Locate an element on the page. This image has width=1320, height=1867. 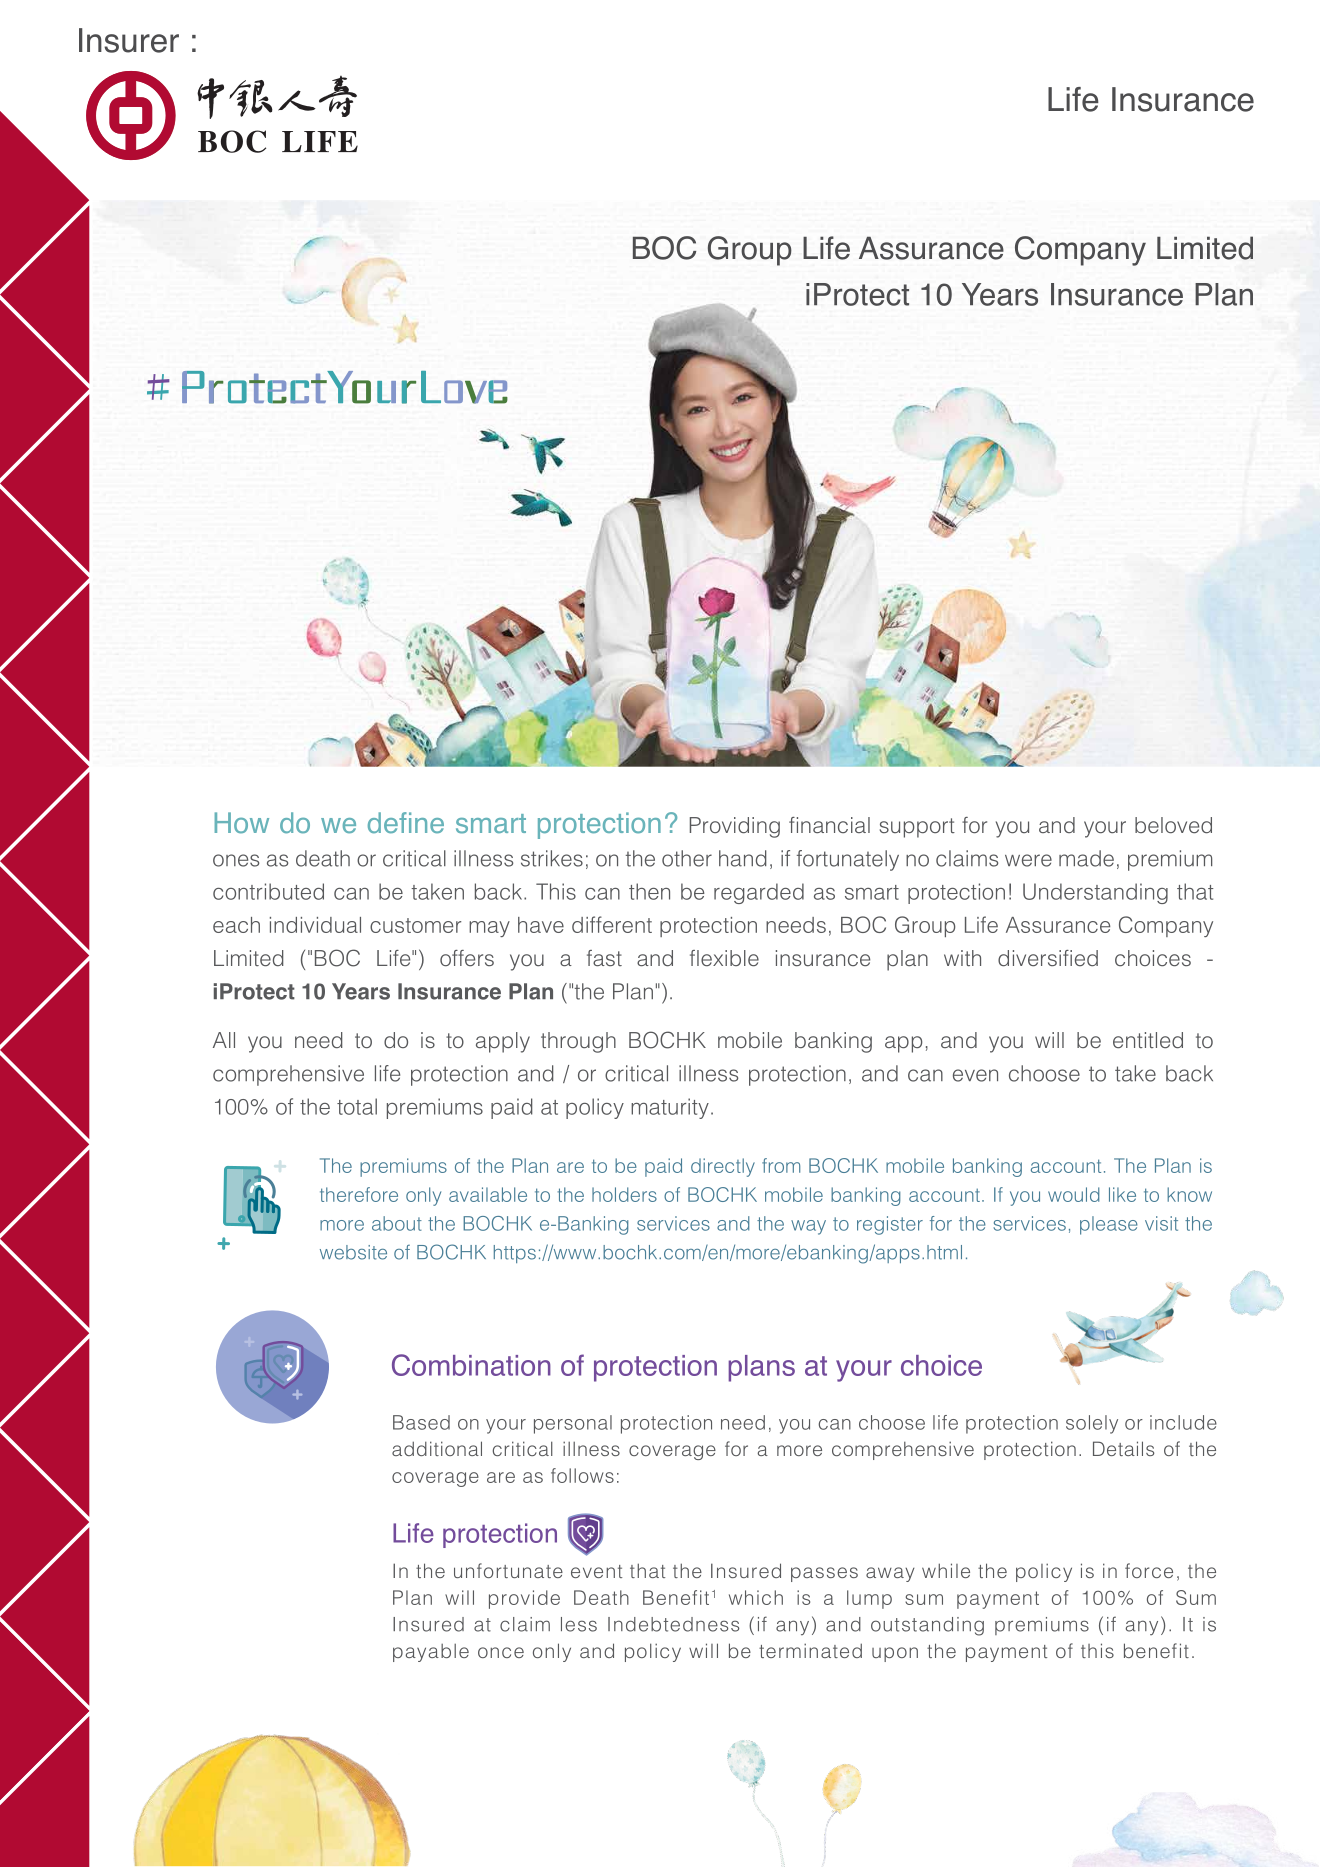
Insurer is located at coordinates (129, 40).
